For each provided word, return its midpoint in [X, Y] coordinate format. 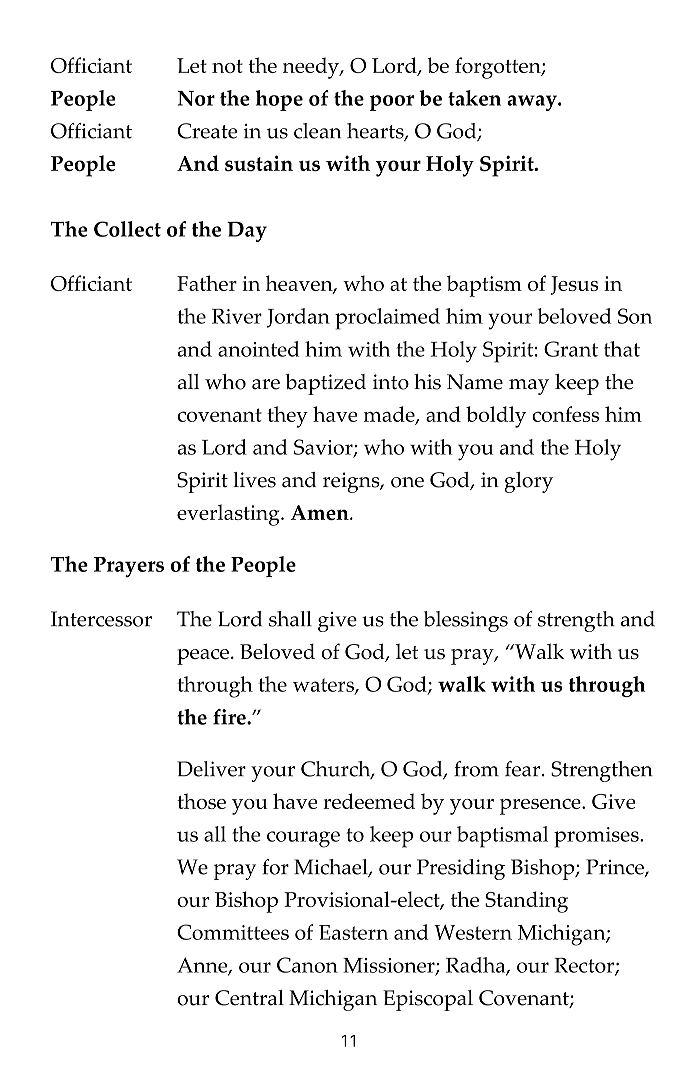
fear [522, 769]
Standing [526, 902]
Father [207, 283]
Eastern [353, 932]
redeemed [369, 801]
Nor [196, 98]
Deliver [211, 769]
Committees [233, 932]
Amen [321, 512]
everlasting [229, 515]
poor [392, 103]
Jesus [574, 285]
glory [528, 482]
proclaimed [387, 319]
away [533, 103]
